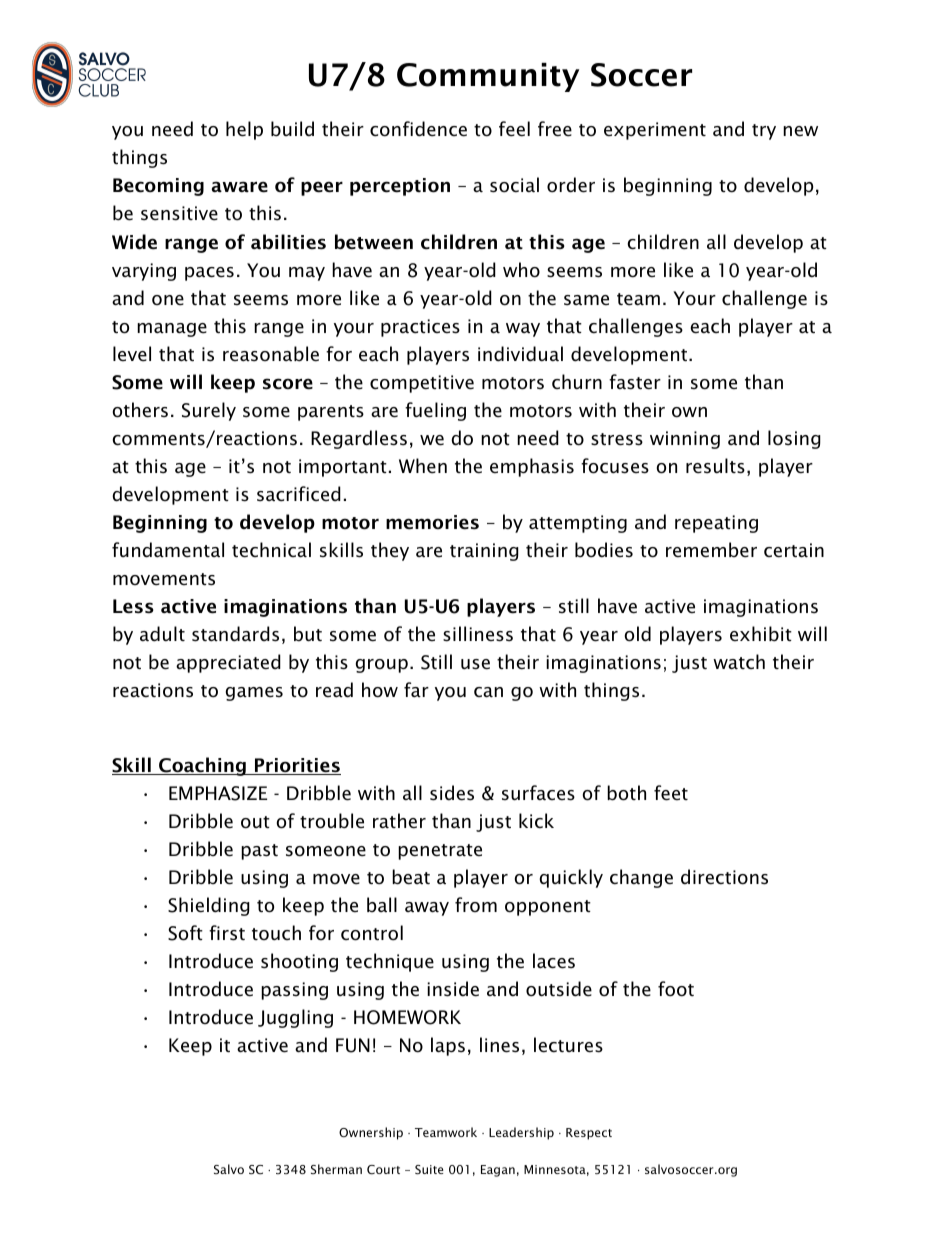  I want to click on exhibit, so click(761, 634).
